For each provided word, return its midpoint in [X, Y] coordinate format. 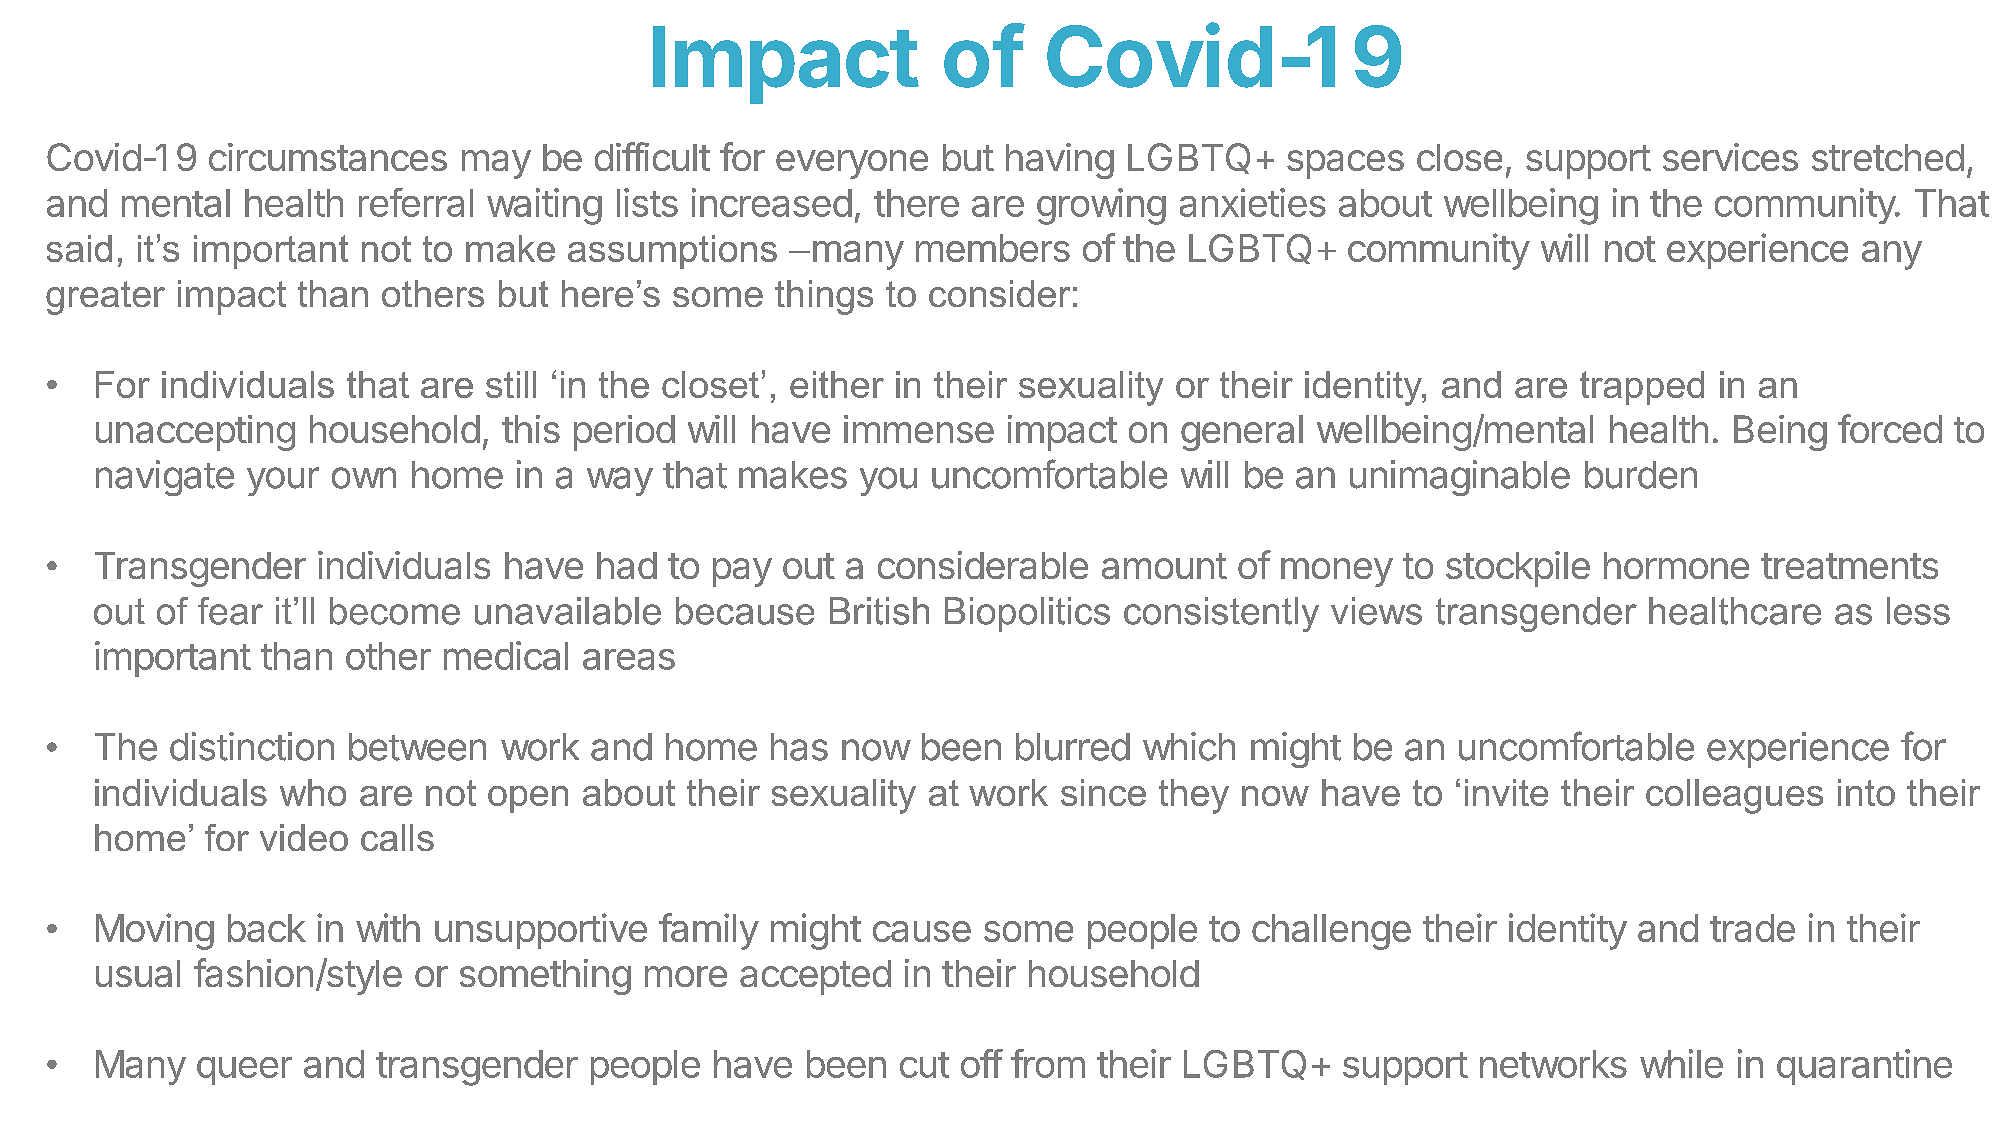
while [1681, 1063]
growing [1101, 206]
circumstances [328, 157]
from [1048, 1063]
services [1730, 157]
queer [244, 1071]
